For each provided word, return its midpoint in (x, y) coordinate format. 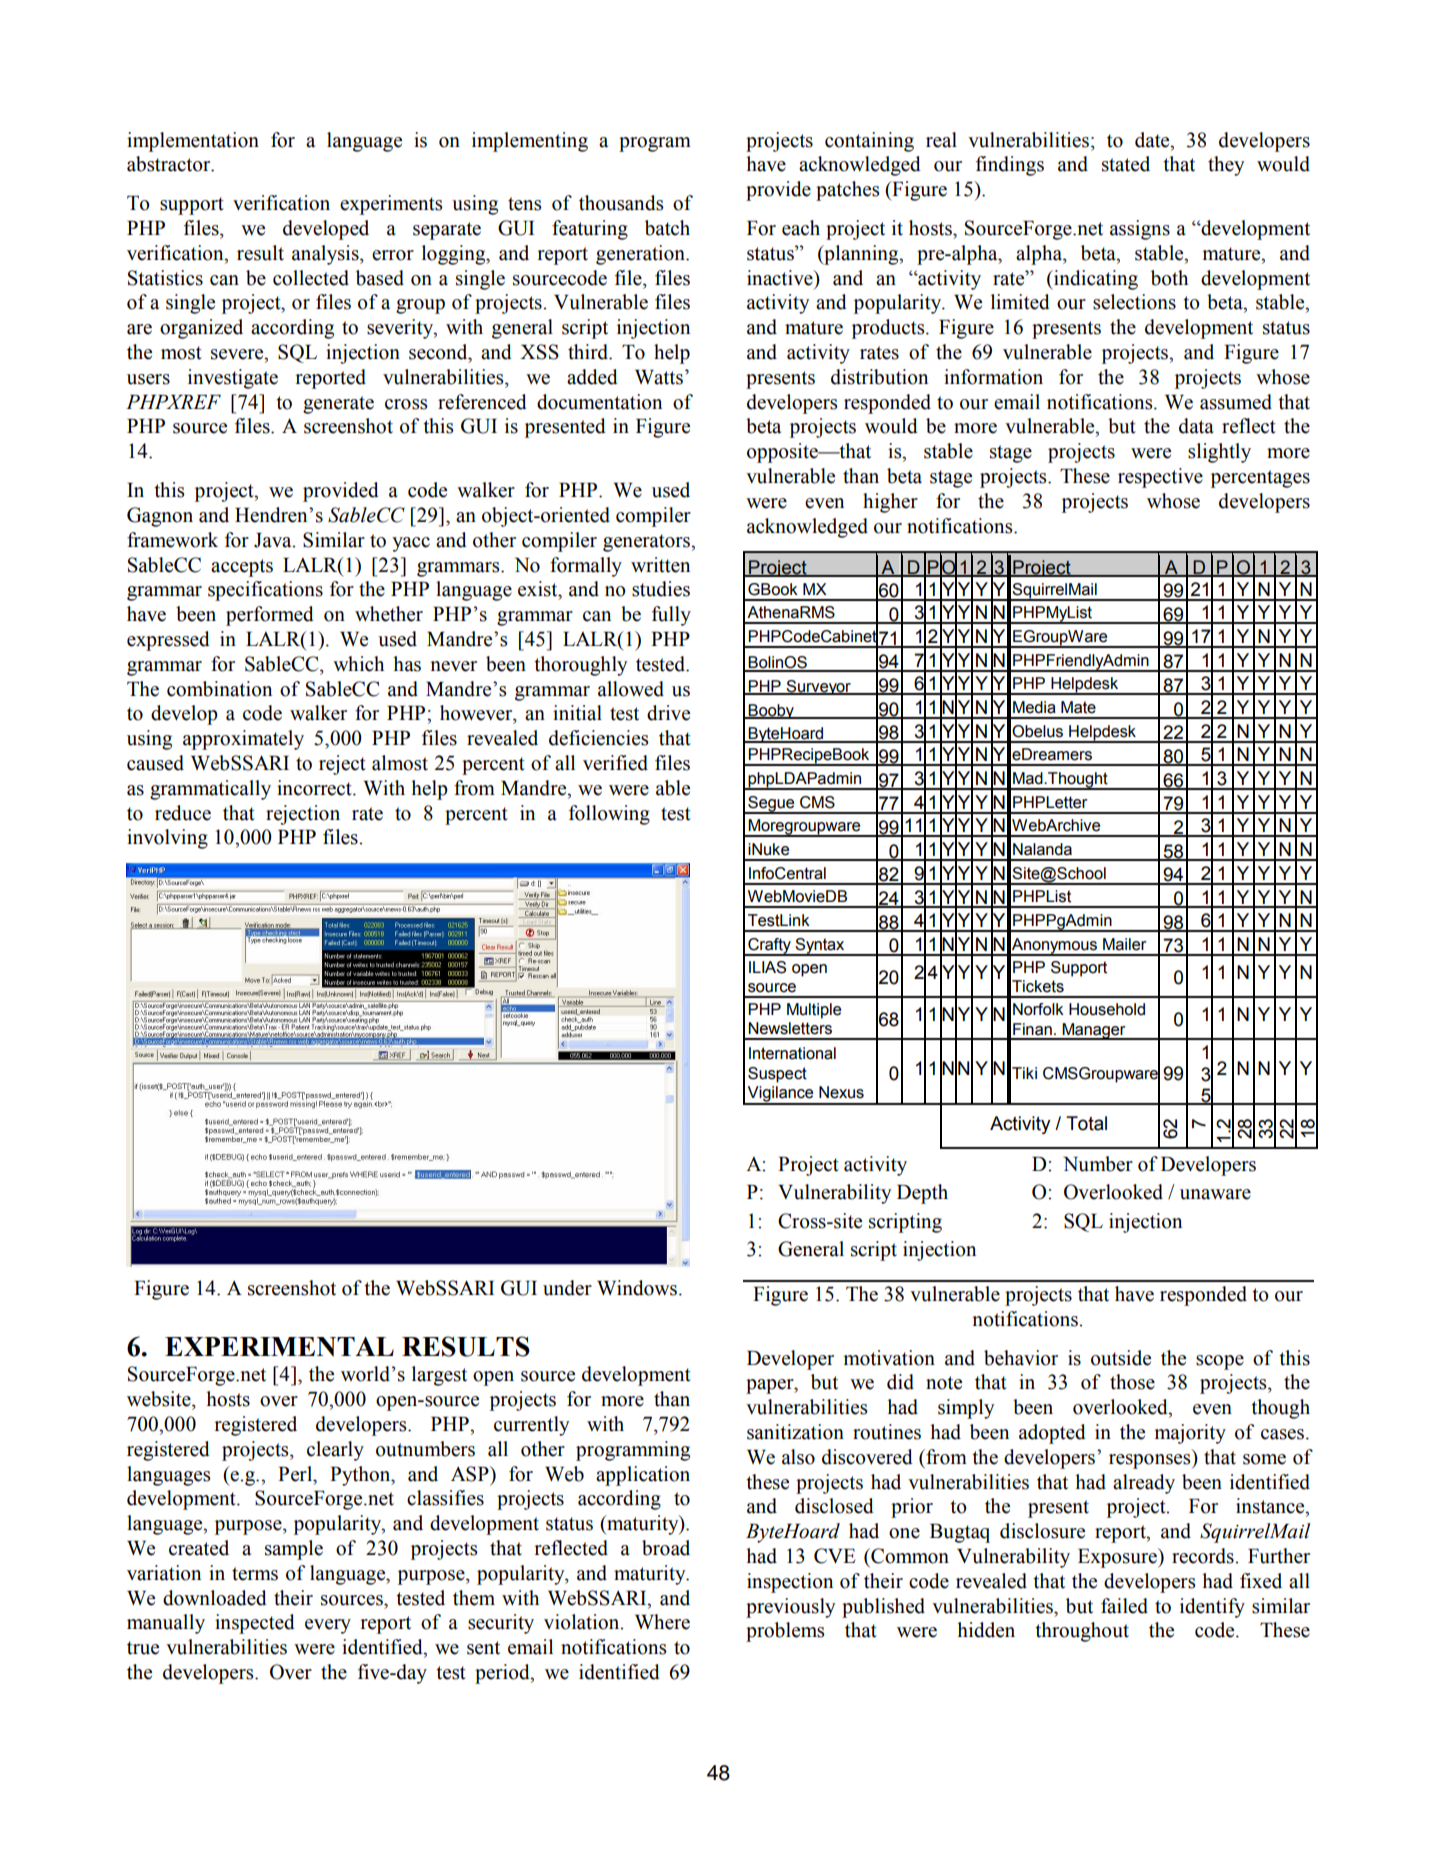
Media (1034, 707)
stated (1126, 164)
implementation (193, 142)
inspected (255, 1624)
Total (1086, 1123)
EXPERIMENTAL (279, 1347)
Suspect (777, 1075)
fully (671, 616)
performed (270, 616)
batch (667, 228)
